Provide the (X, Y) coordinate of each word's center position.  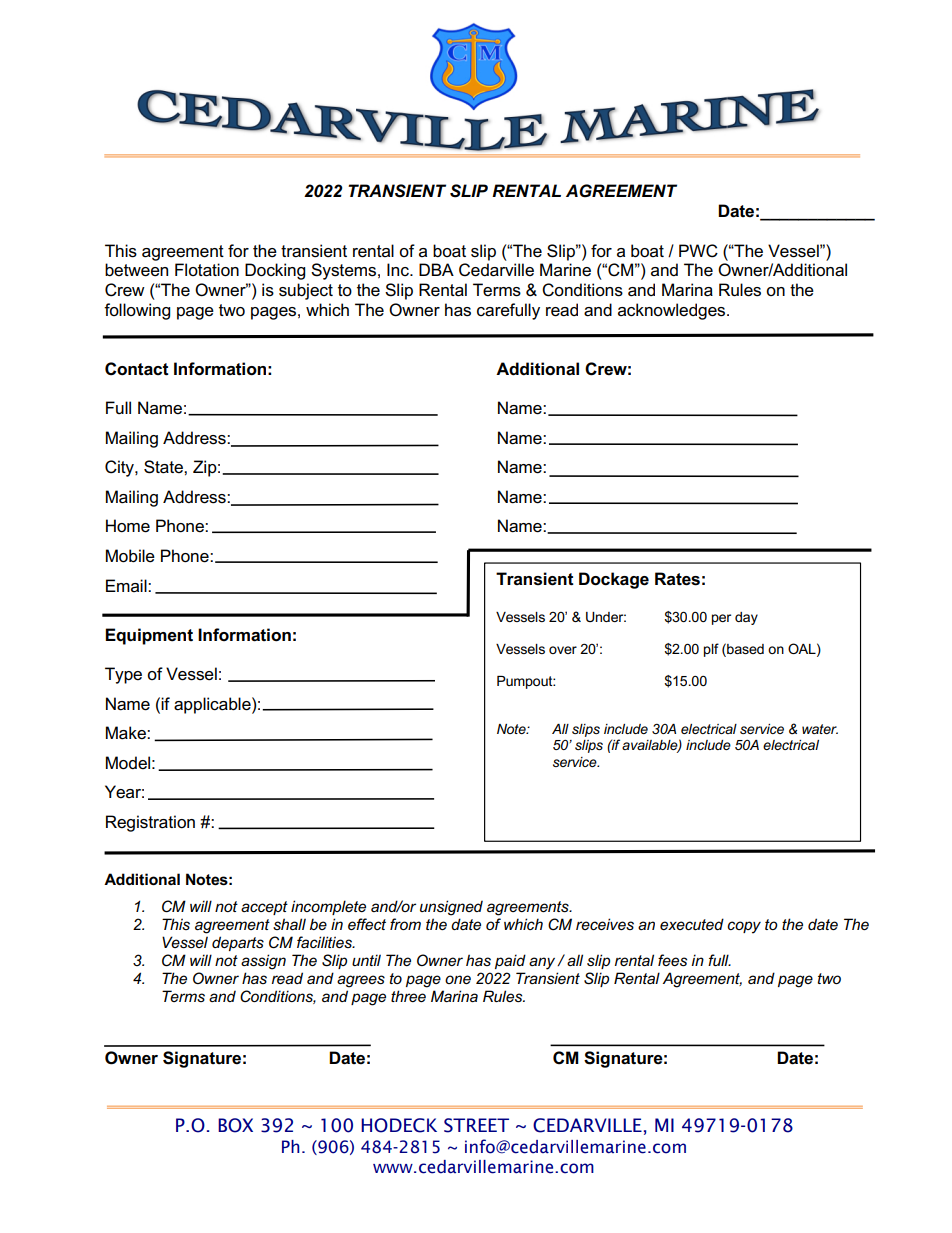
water (820, 729)
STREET (476, 1125)
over (563, 650)
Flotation (207, 270)
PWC (698, 251)
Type (123, 675)
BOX (235, 1125)
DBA (436, 269)
